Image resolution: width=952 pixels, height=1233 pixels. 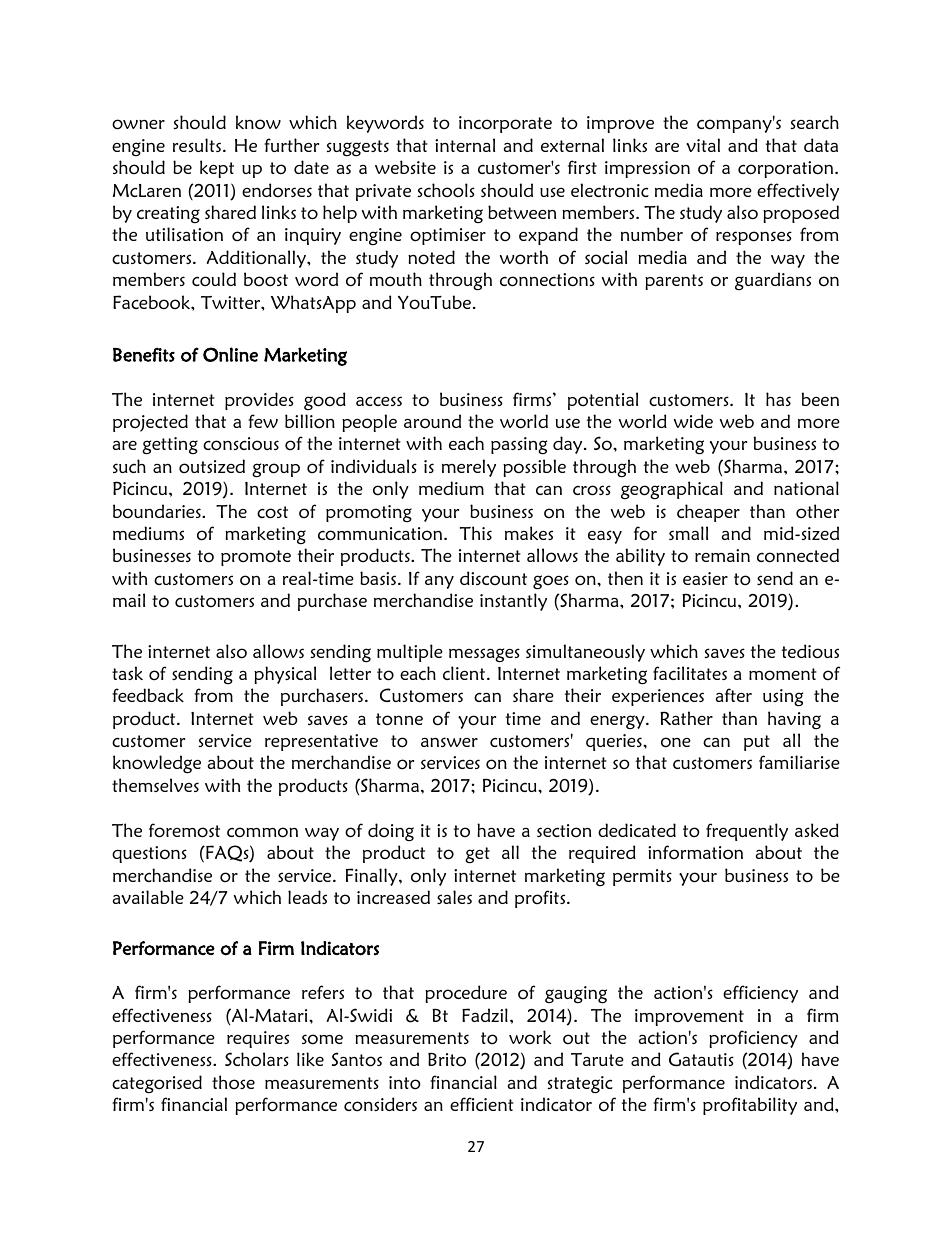 I want to click on vital, so click(x=703, y=145).
